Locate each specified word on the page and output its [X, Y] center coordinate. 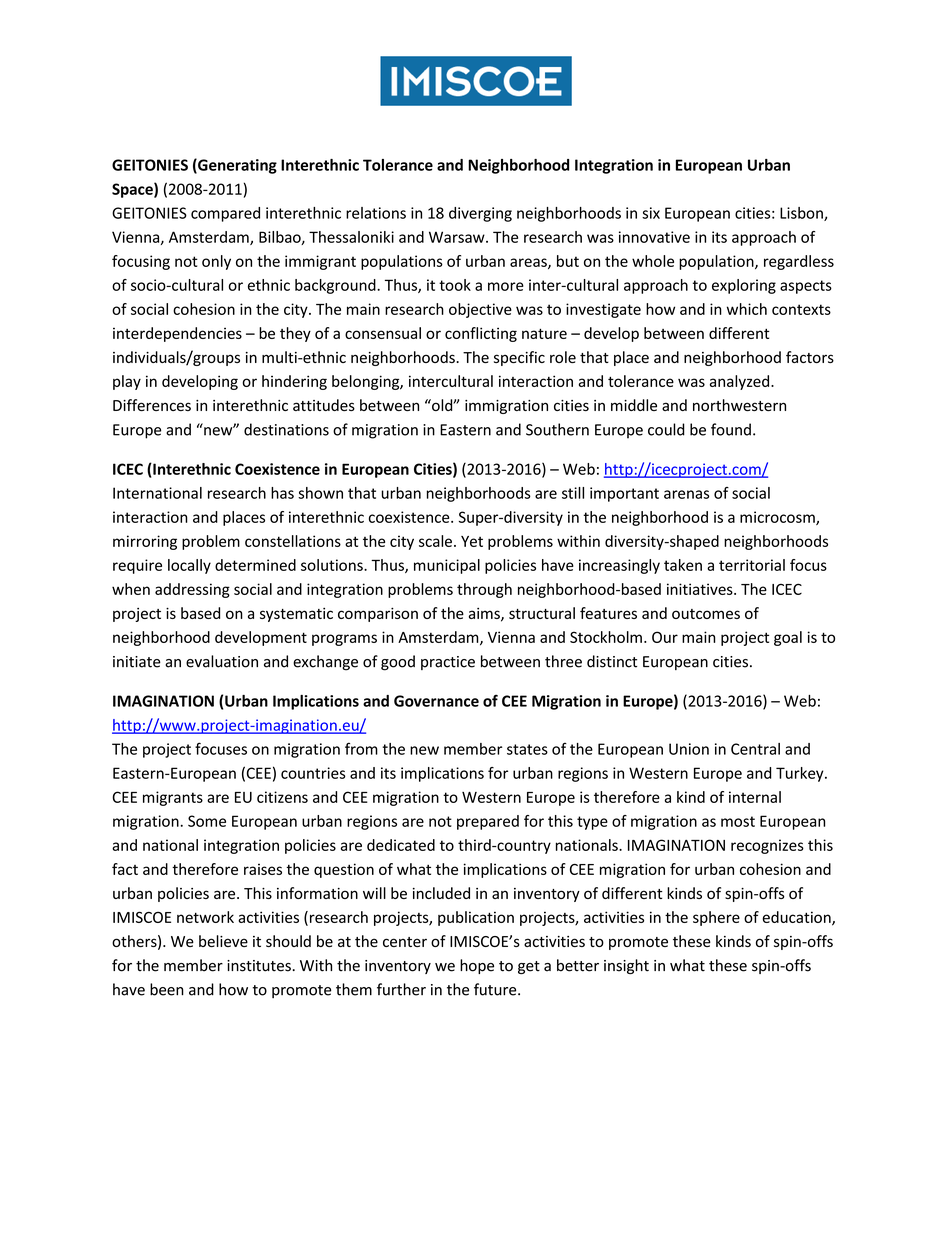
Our [665, 637]
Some [207, 821]
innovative [654, 237]
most [738, 821]
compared [225, 214]
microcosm [778, 518]
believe [223, 941]
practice [448, 663]
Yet [472, 541]
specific [519, 358]
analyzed [741, 382]
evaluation [222, 661]
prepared [488, 822]
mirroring [145, 542]
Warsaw [458, 237]
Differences [152, 405]
